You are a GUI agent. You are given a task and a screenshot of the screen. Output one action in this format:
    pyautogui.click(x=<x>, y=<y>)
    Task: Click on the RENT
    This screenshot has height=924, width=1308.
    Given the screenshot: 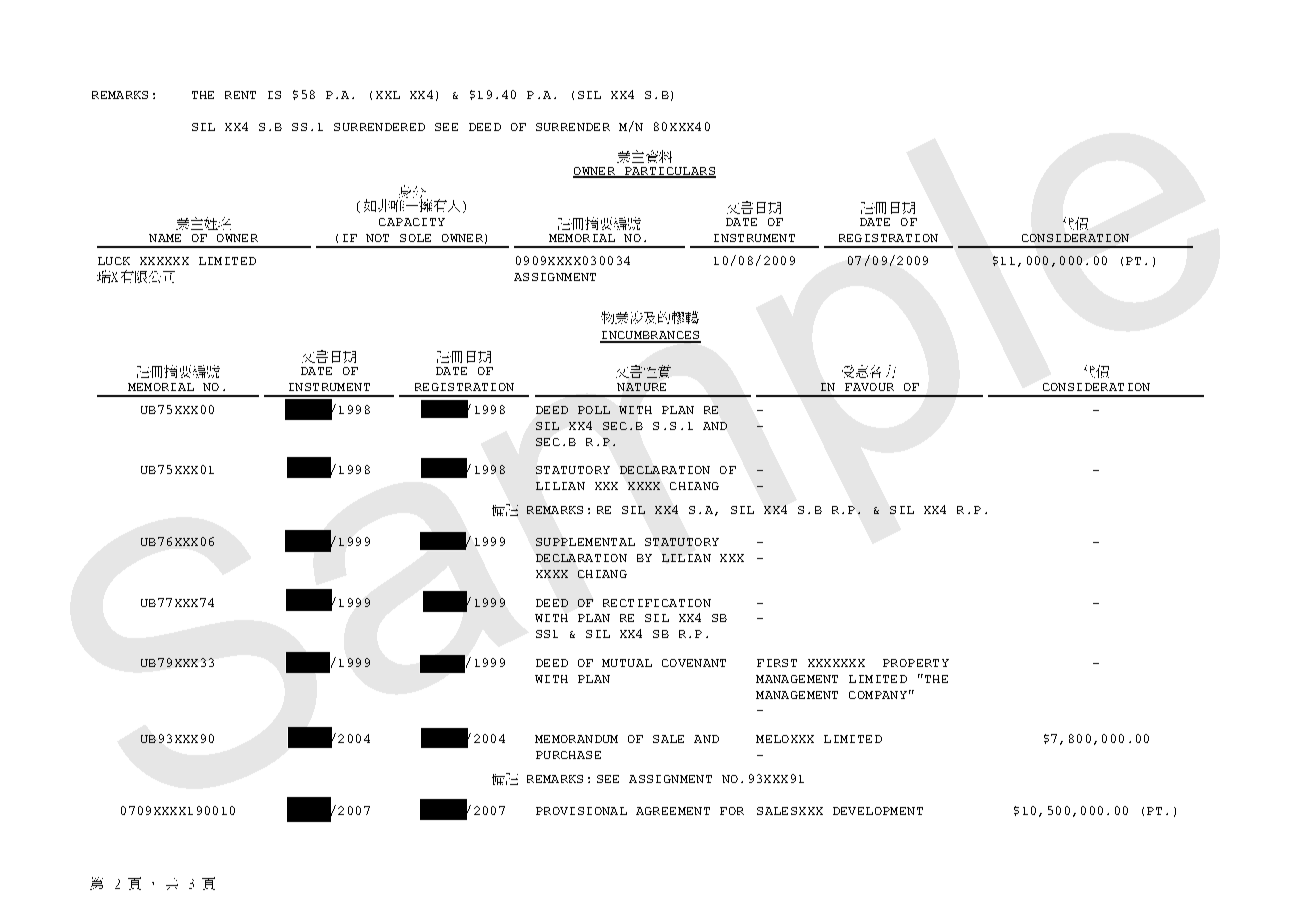 What is the action you would take?
    pyautogui.click(x=240, y=95)
